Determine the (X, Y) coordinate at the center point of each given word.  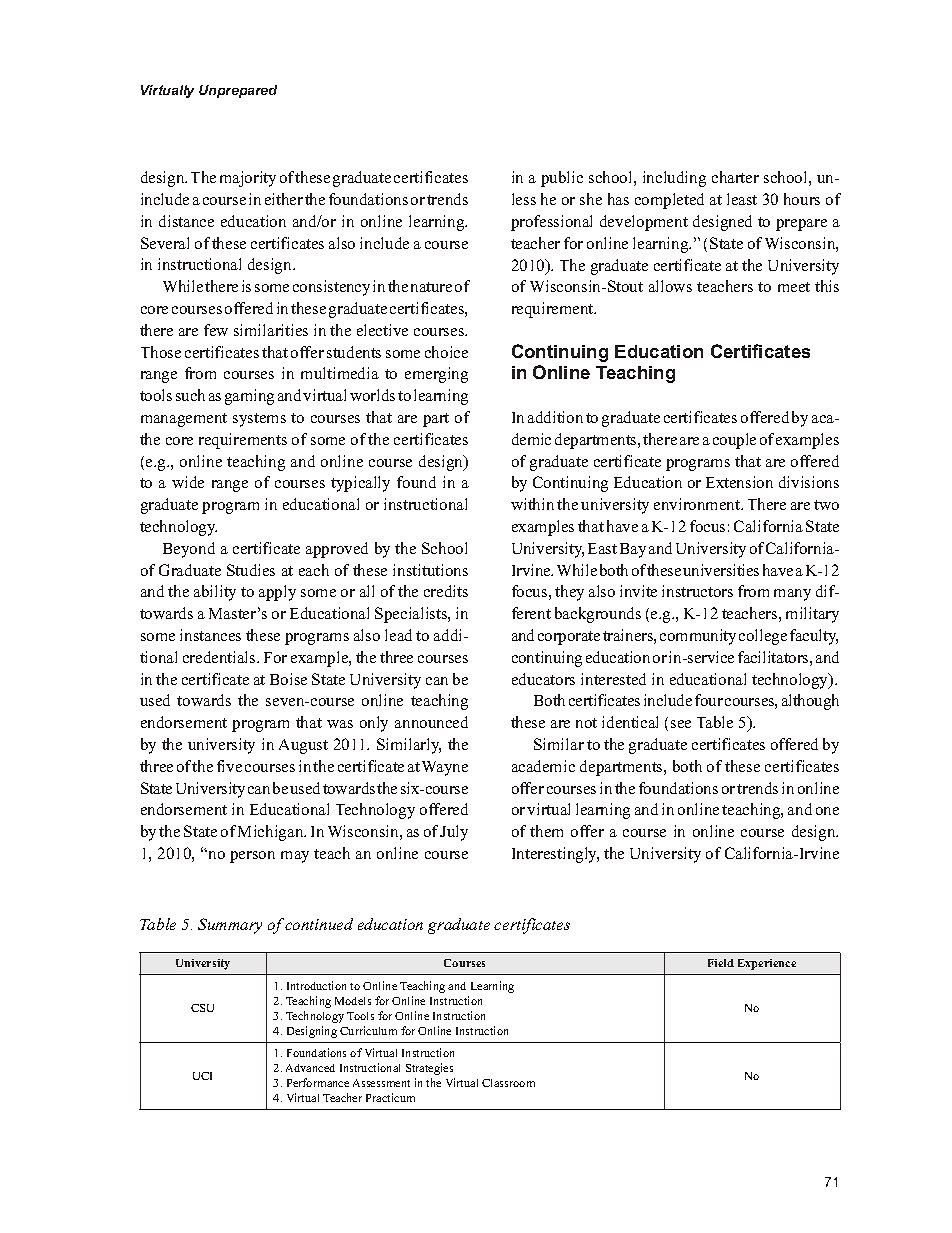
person (252, 857)
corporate (569, 638)
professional (551, 223)
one (827, 811)
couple (734, 441)
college (763, 637)
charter (735, 177)
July (454, 833)
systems (259, 420)
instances (210, 635)
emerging (436, 375)
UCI (202, 1076)
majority (248, 179)
